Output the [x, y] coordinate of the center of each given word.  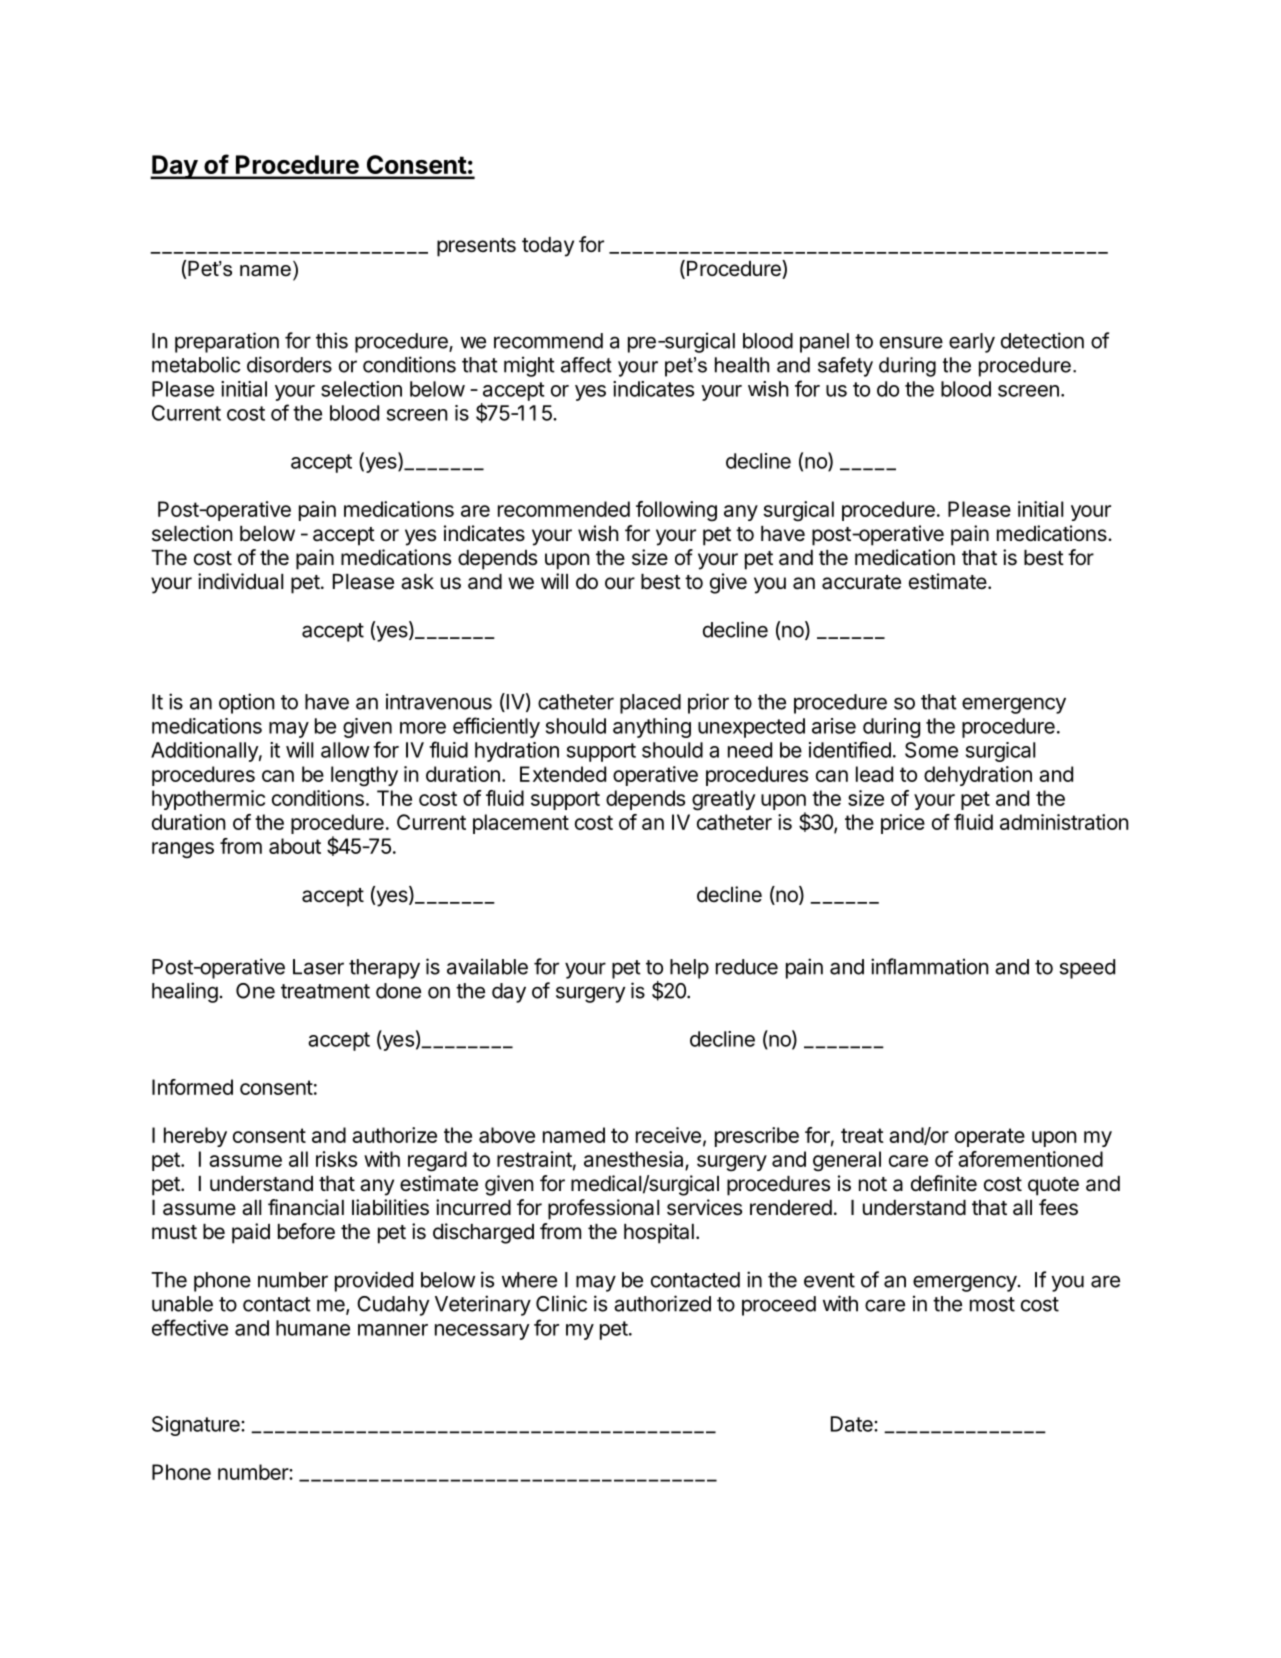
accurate [861, 582]
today [548, 247]
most [992, 1304]
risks [336, 1159]
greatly [723, 800]
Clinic [561, 1303]
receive [668, 1135]
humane [313, 1328]
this [332, 340]
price [903, 824]
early [972, 343]
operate [990, 1137]
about [295, 846]
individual [240, 581]
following [676, 511]
